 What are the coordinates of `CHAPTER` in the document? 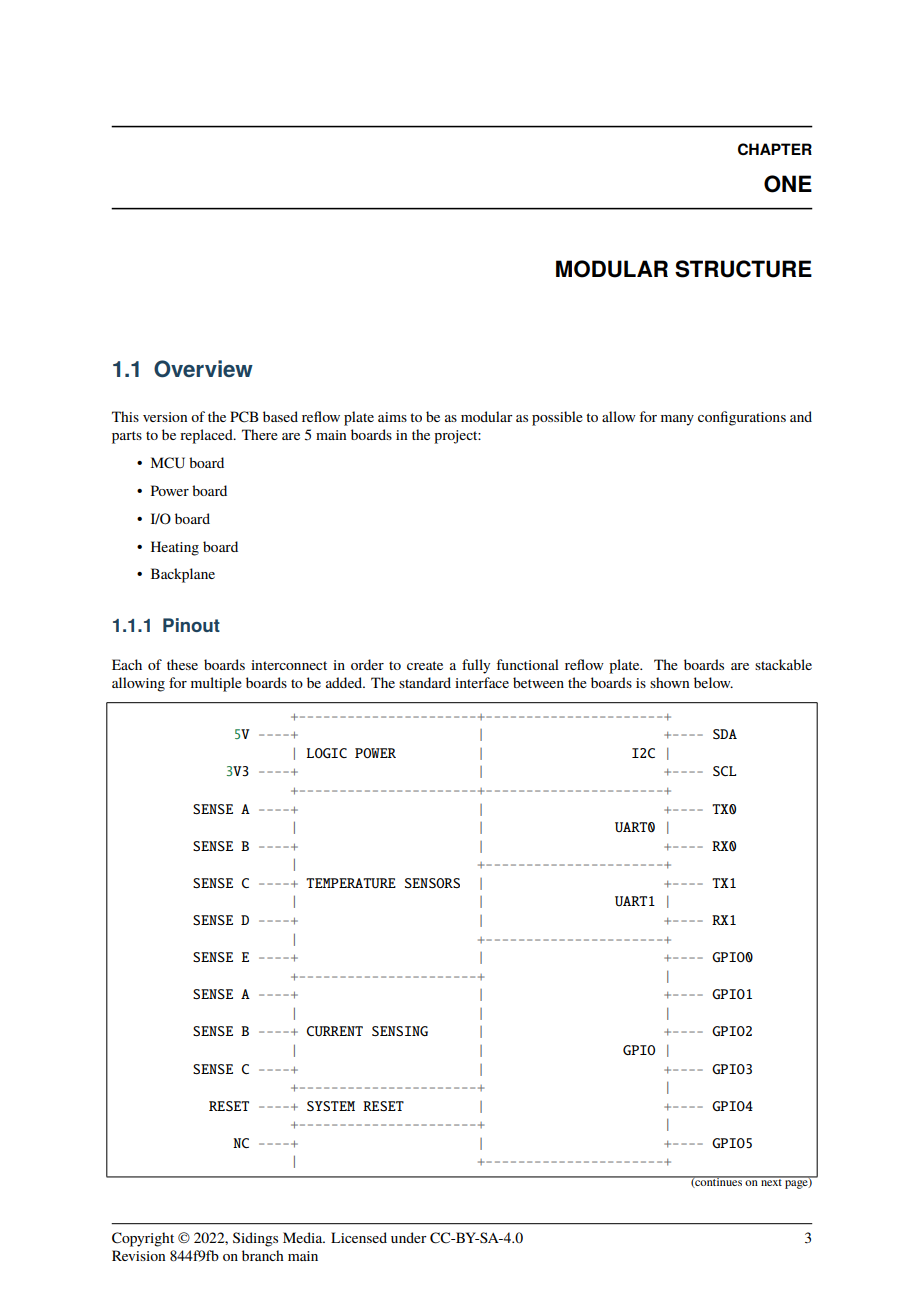 It's located at (775, 149).
